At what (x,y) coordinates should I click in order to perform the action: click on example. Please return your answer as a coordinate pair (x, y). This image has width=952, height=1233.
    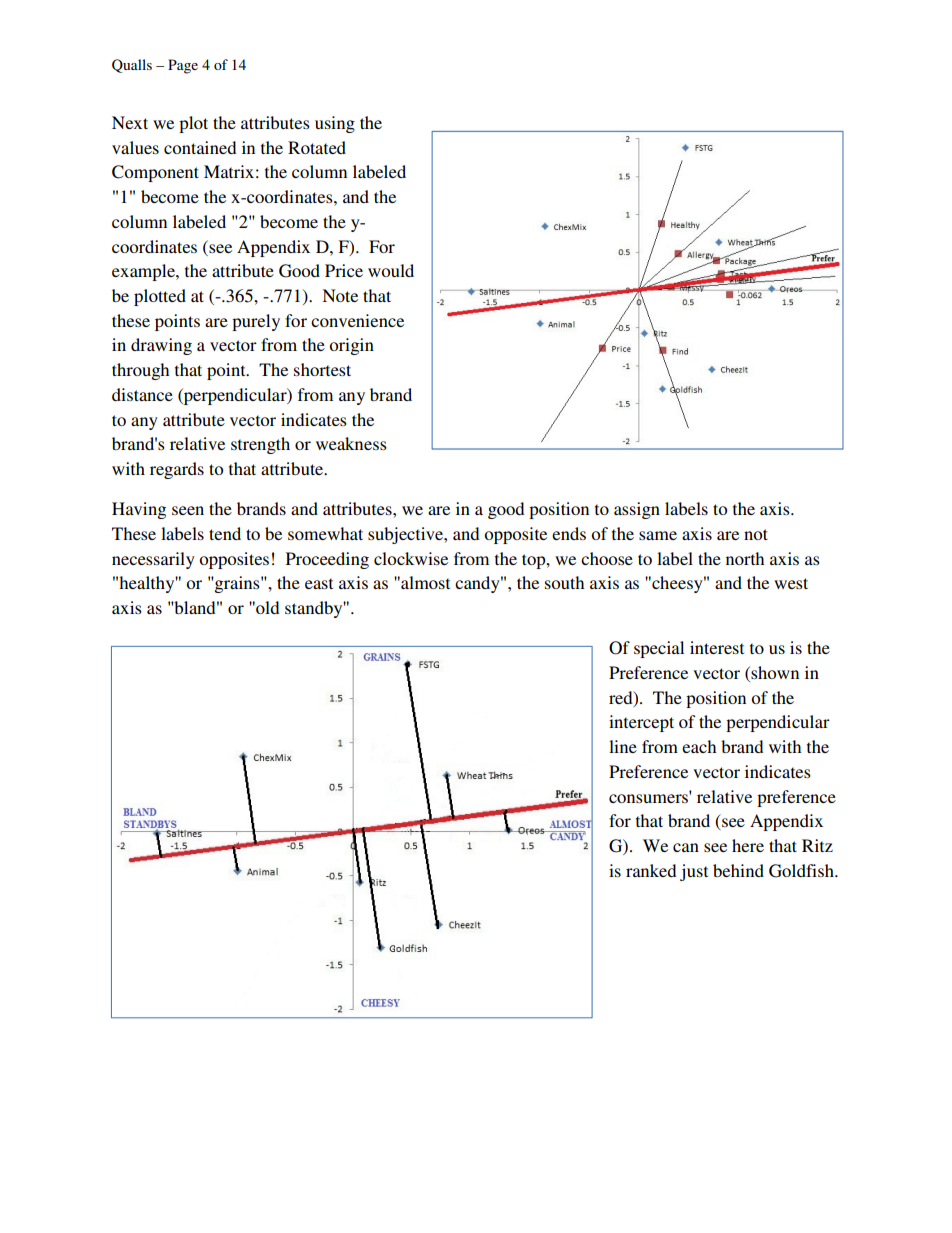
    Looking at the image, I should click on (144, 272).
